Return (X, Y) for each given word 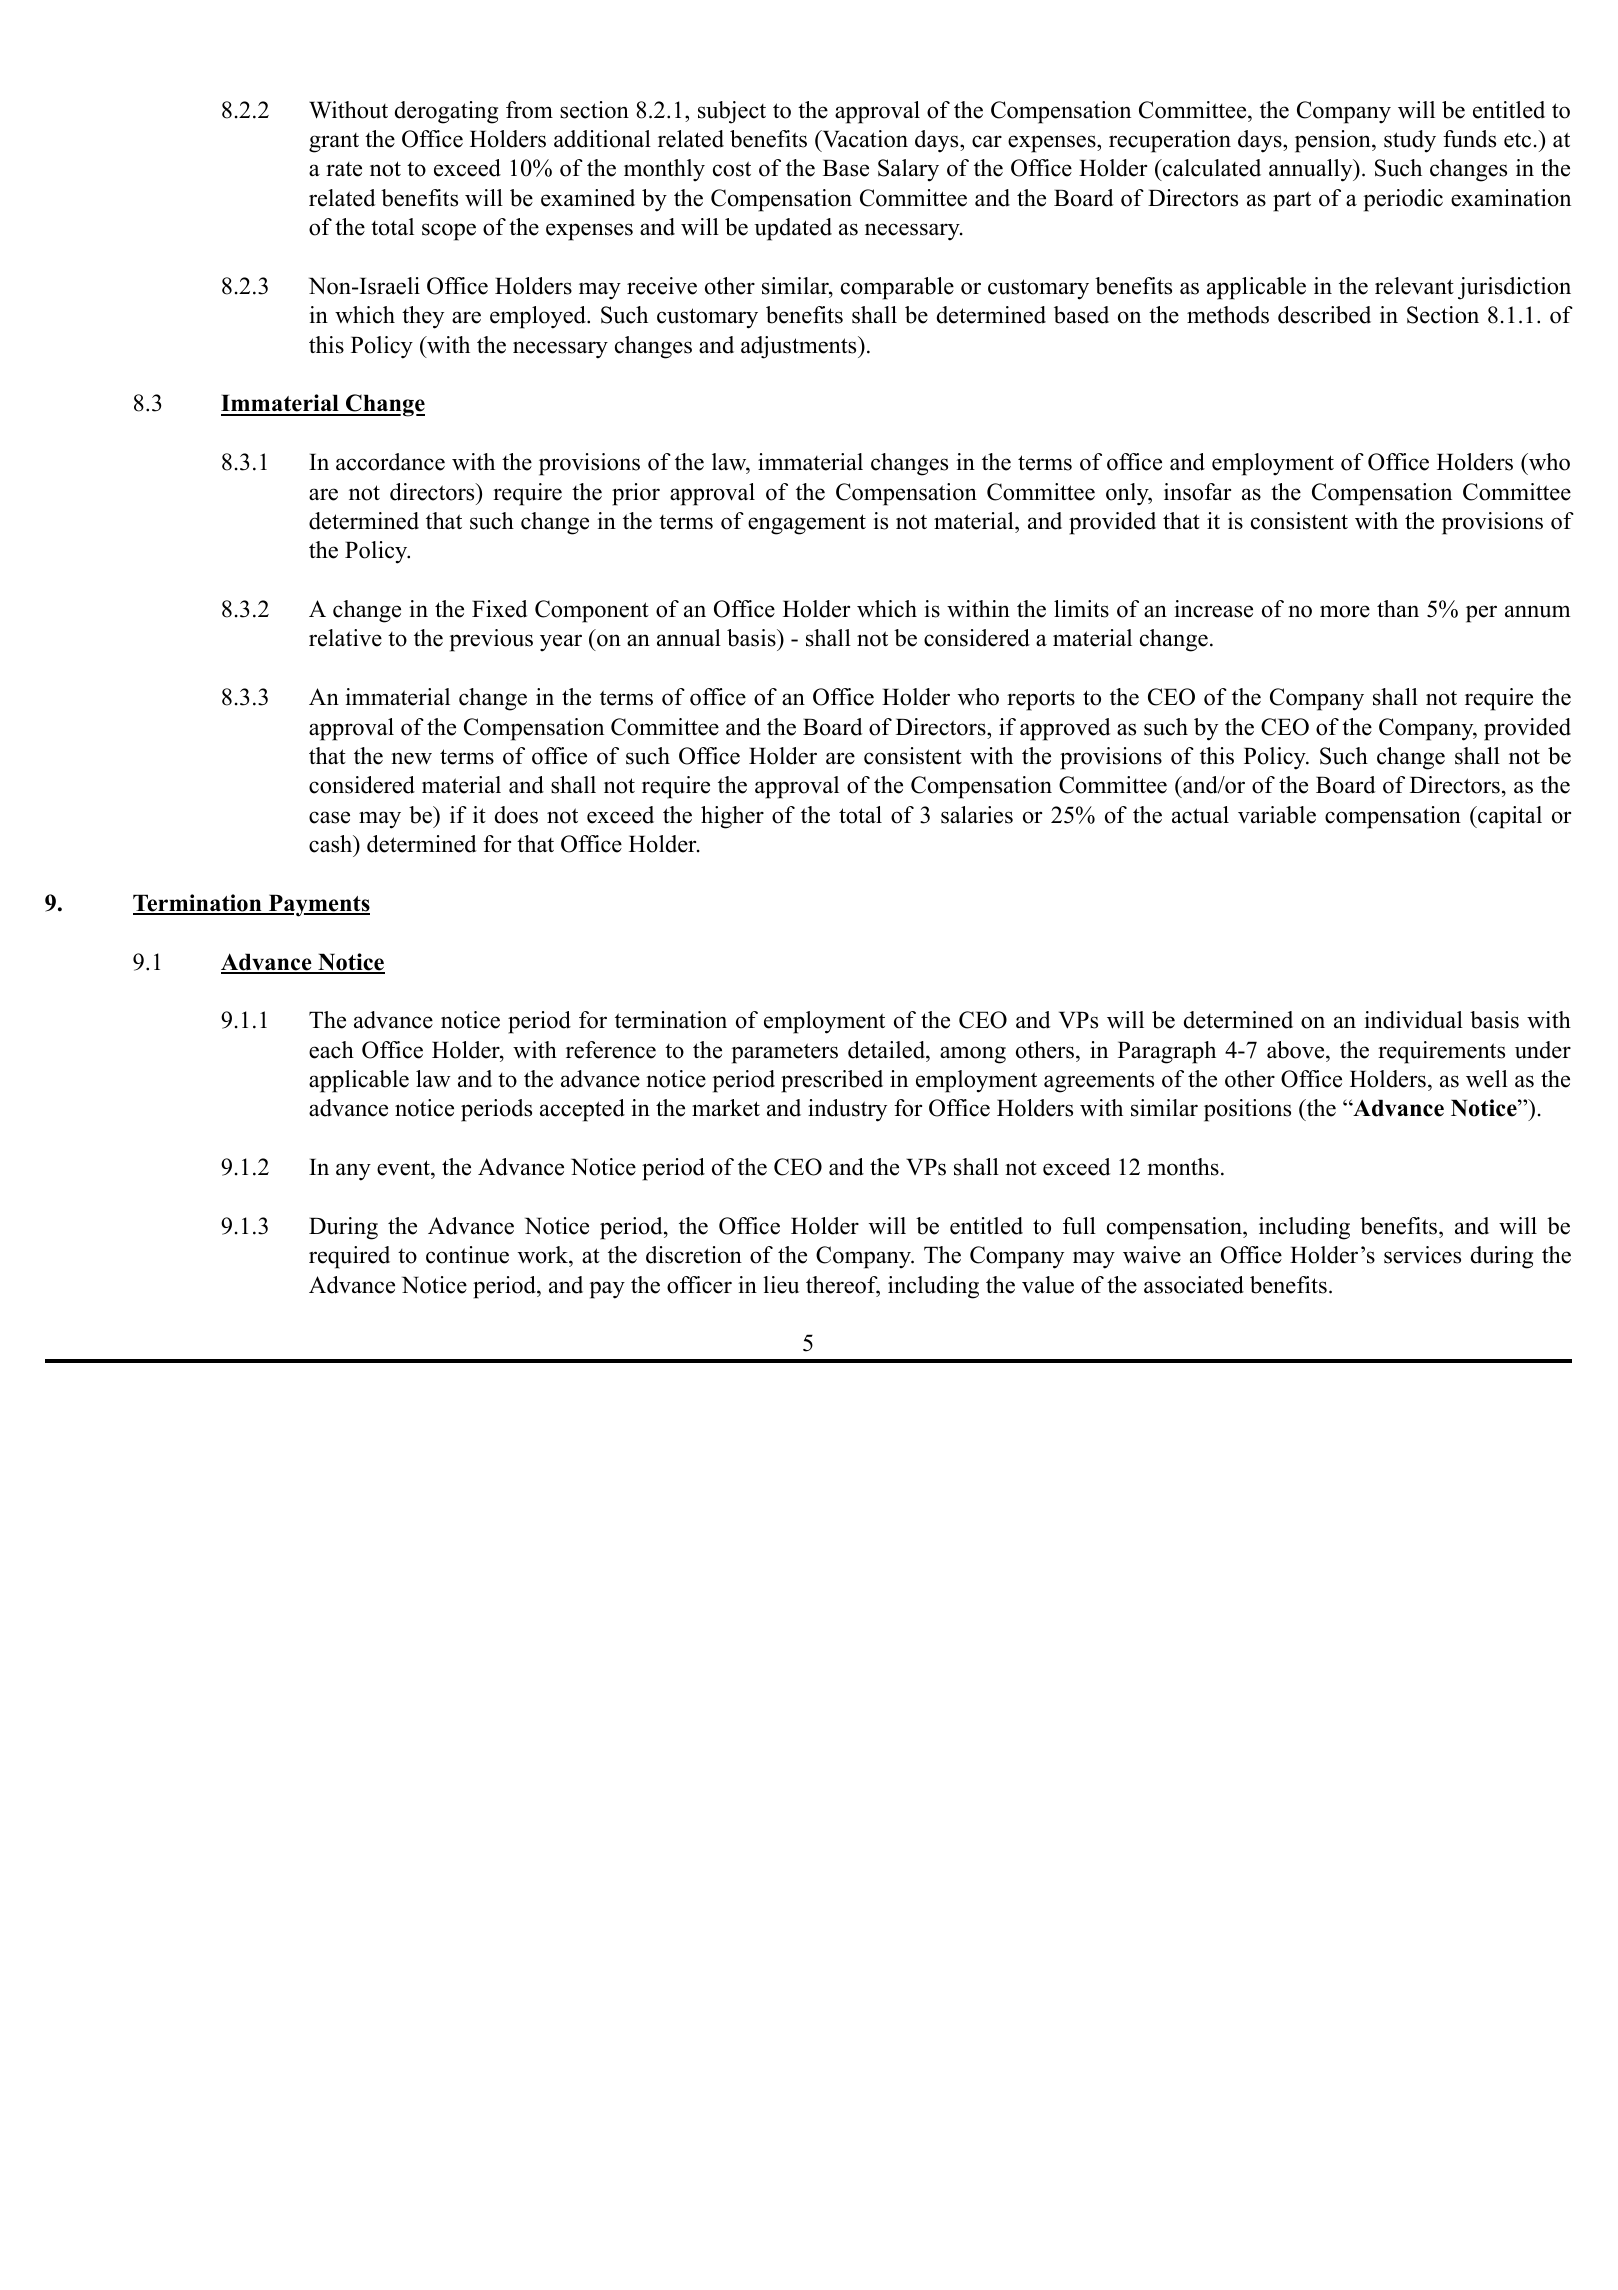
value (1048, 1285)
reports (1041, 700)
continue (467, 1255)
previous (491, 640)
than (1398, 608)
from (529, 110)
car (987, 141)
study (1410, 141)
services (1422, 1255)
